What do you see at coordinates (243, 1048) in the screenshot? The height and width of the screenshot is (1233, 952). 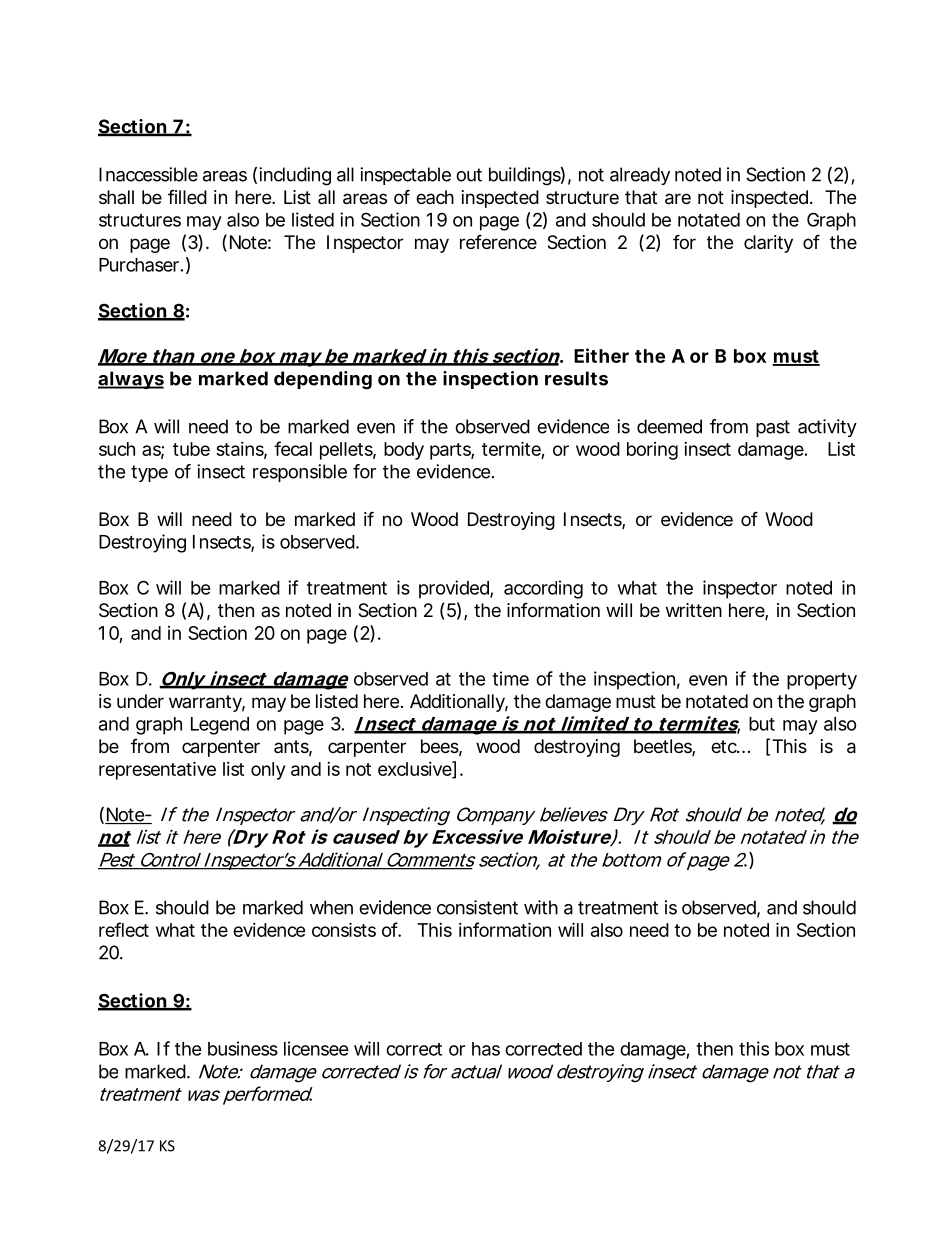 I see `business` at bounding box center [243, 1048].
